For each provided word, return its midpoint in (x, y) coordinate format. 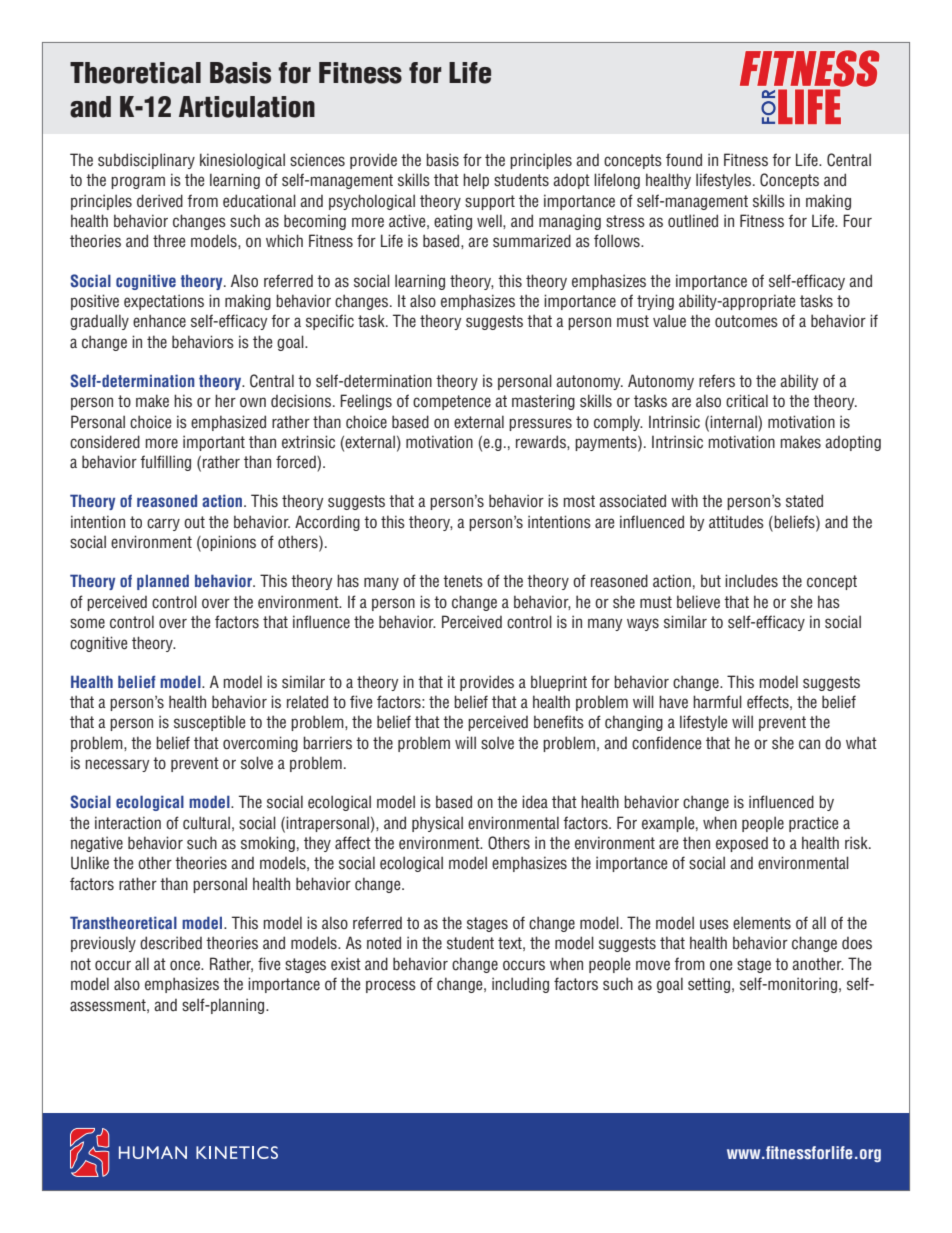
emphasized (228, 423)
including (520, 985)
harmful (717, 701)
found (684, 160)
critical (747, 401)
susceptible (209, 723)
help (476, 181)
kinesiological (242, 161)
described (171, 943)
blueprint (559, 683)
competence (452, 402)
